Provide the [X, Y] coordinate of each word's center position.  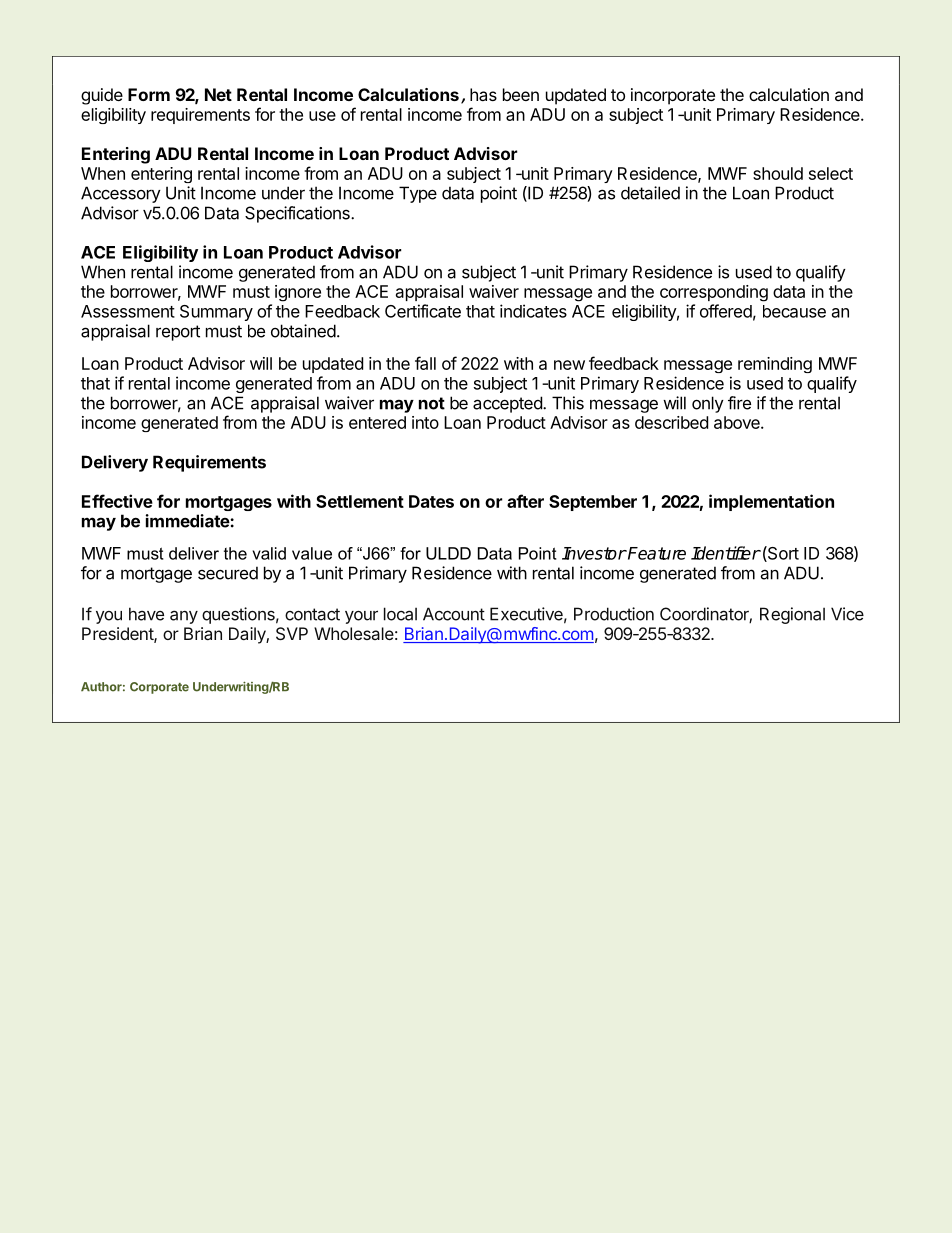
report [178, 333]
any [184, 617]
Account [454, 614]
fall [425, 363]
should [778, 173]
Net [218, 94]
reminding [775, 365]
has [483, 94]
